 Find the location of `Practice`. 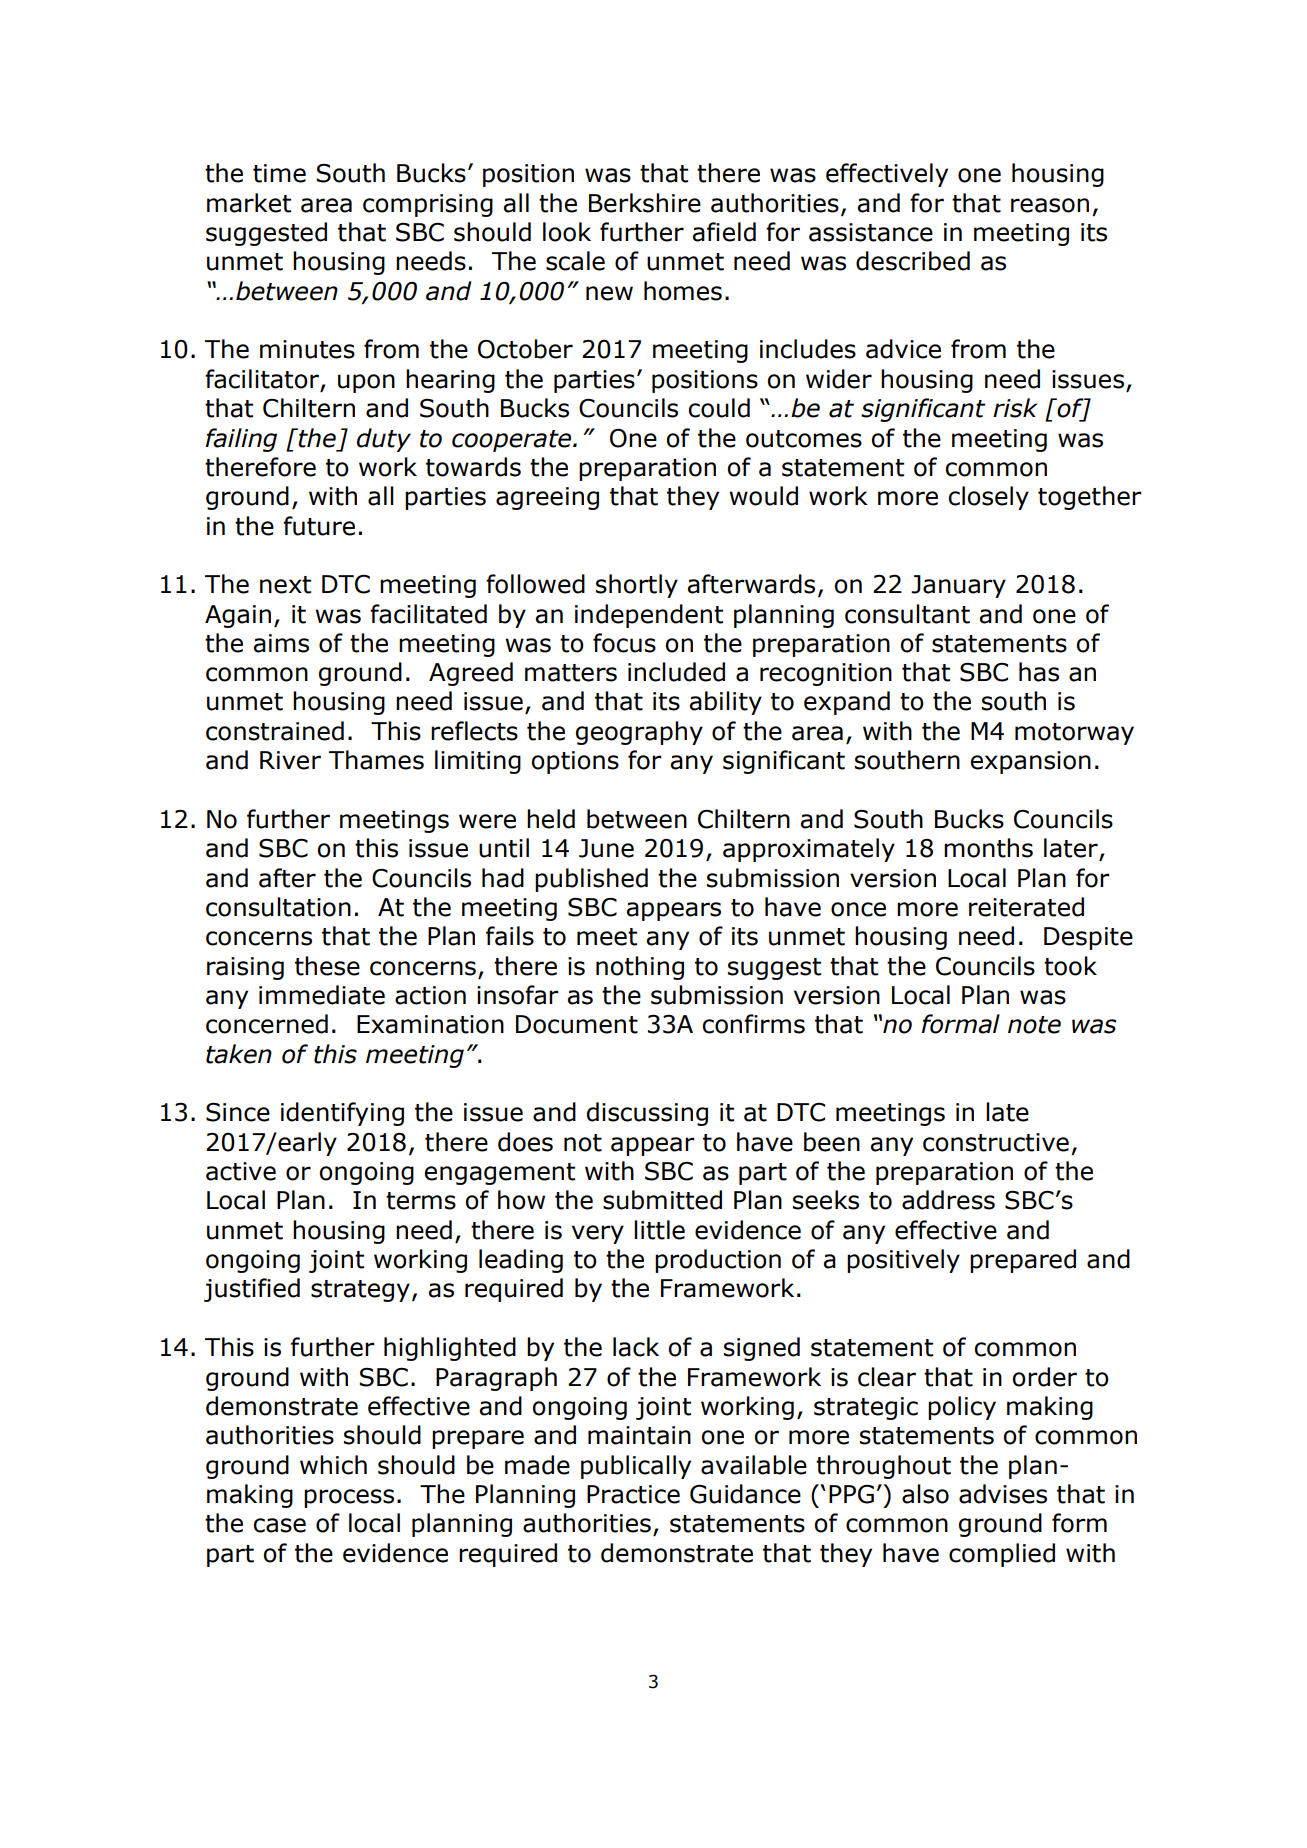

Practice is located at coordinates (633, 1494).
